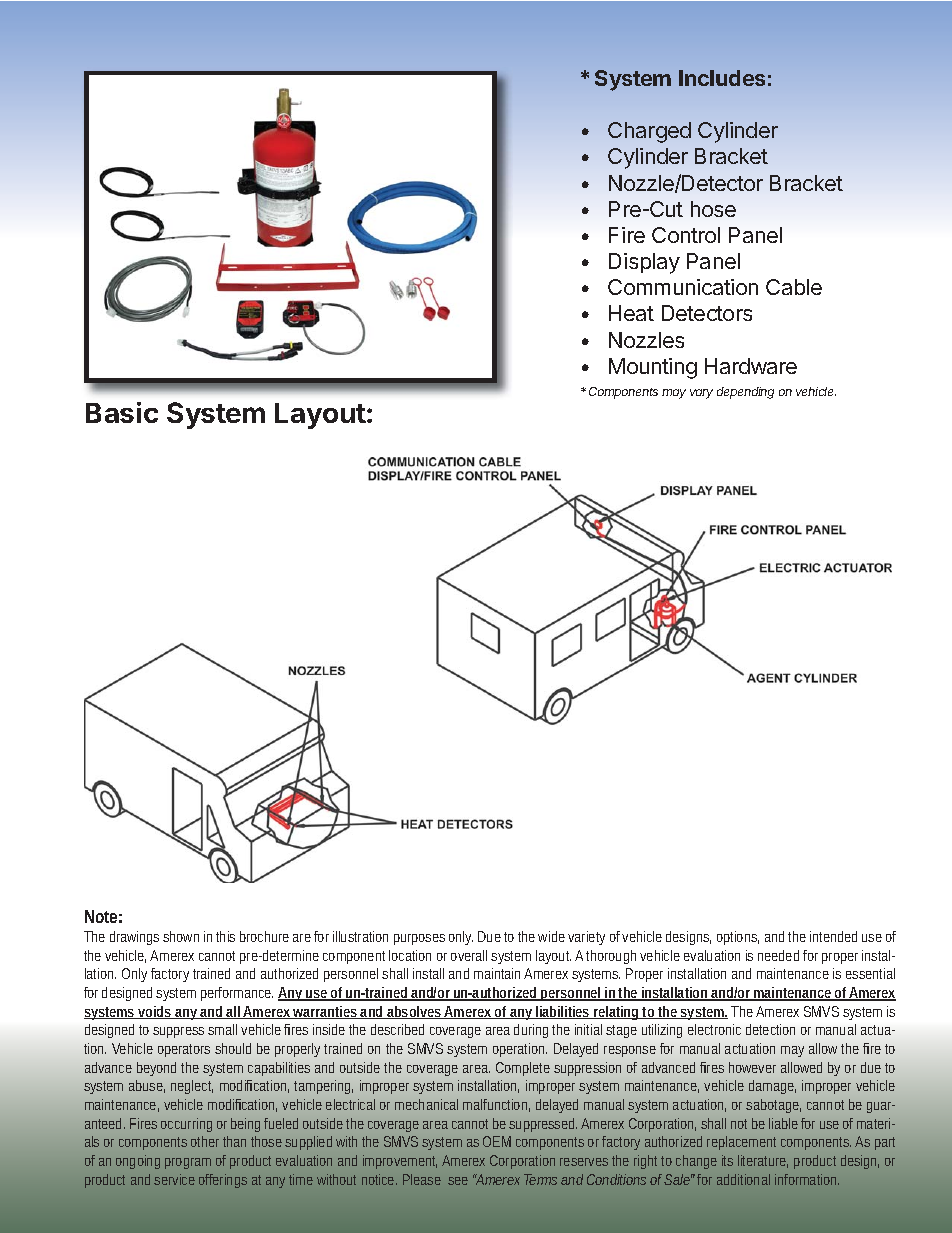 The width and height of the image is (952, 1233). I want to click on intended, so click(833, 936).
